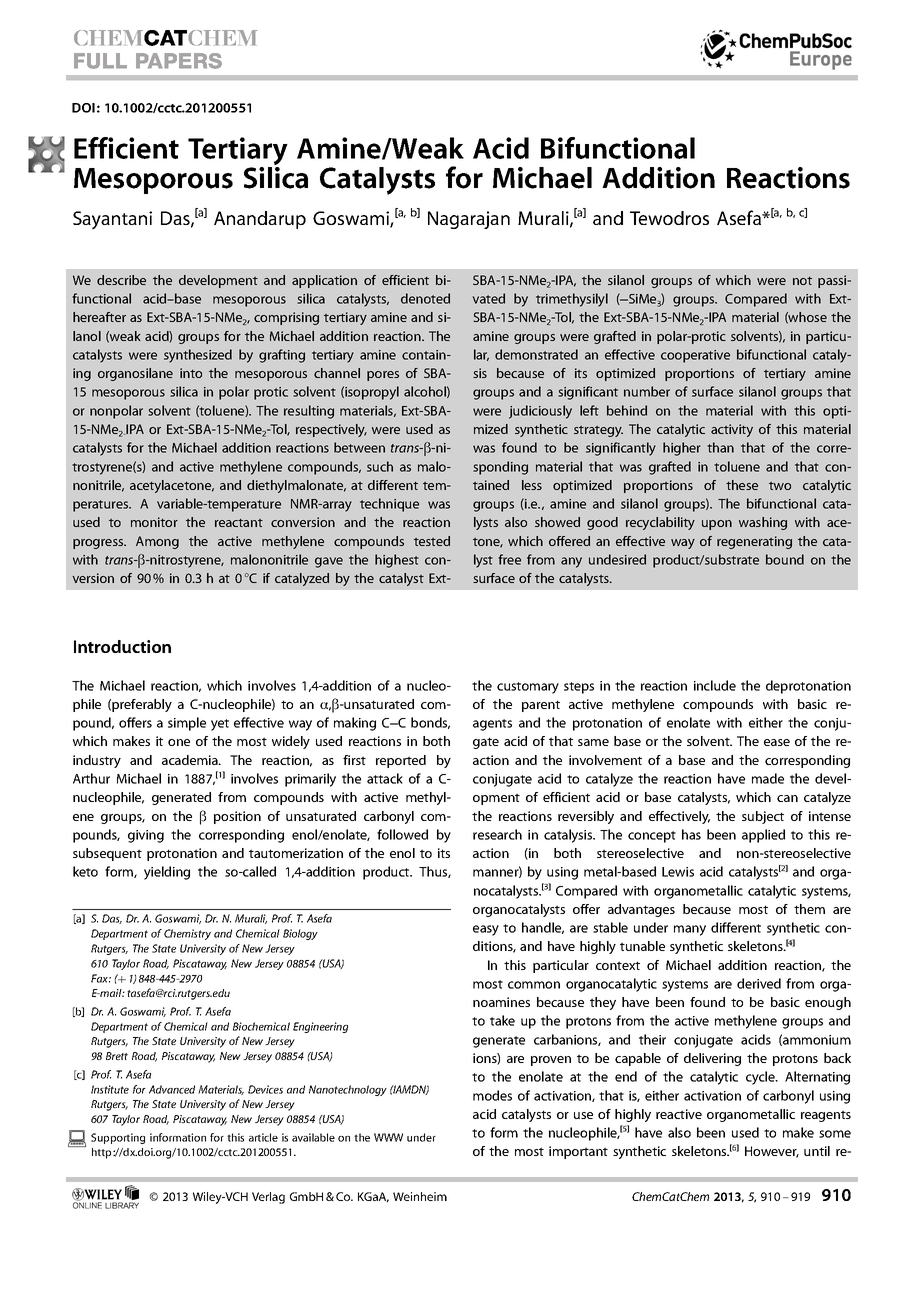 The image size is (924, 1308). I want to click on yielding, so click(167, 873).
